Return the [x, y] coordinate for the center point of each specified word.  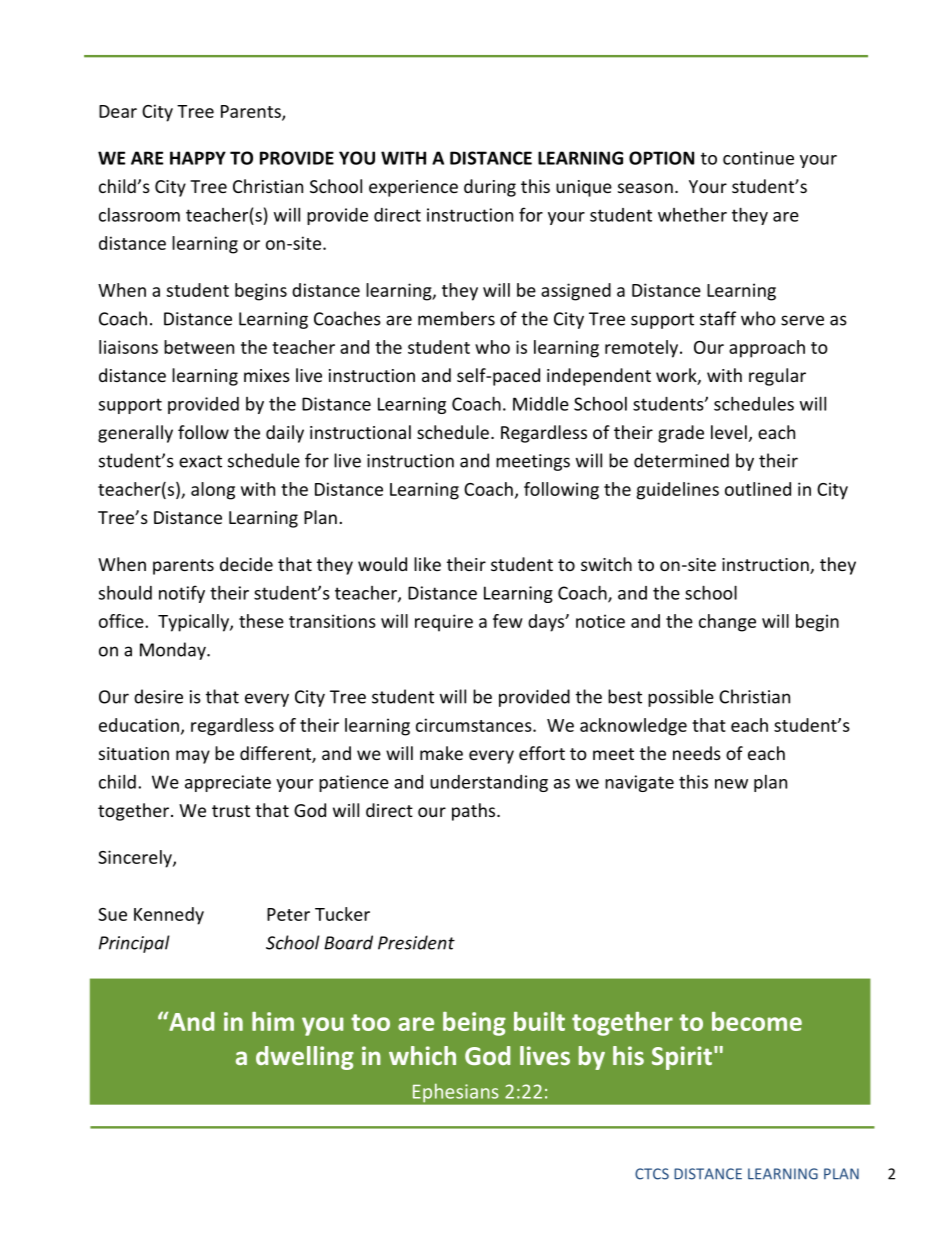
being [474, 1024]
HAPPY [198, 158]
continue [758, 158]
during [490, 188]
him [273, 1021]
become [757, 1021]
